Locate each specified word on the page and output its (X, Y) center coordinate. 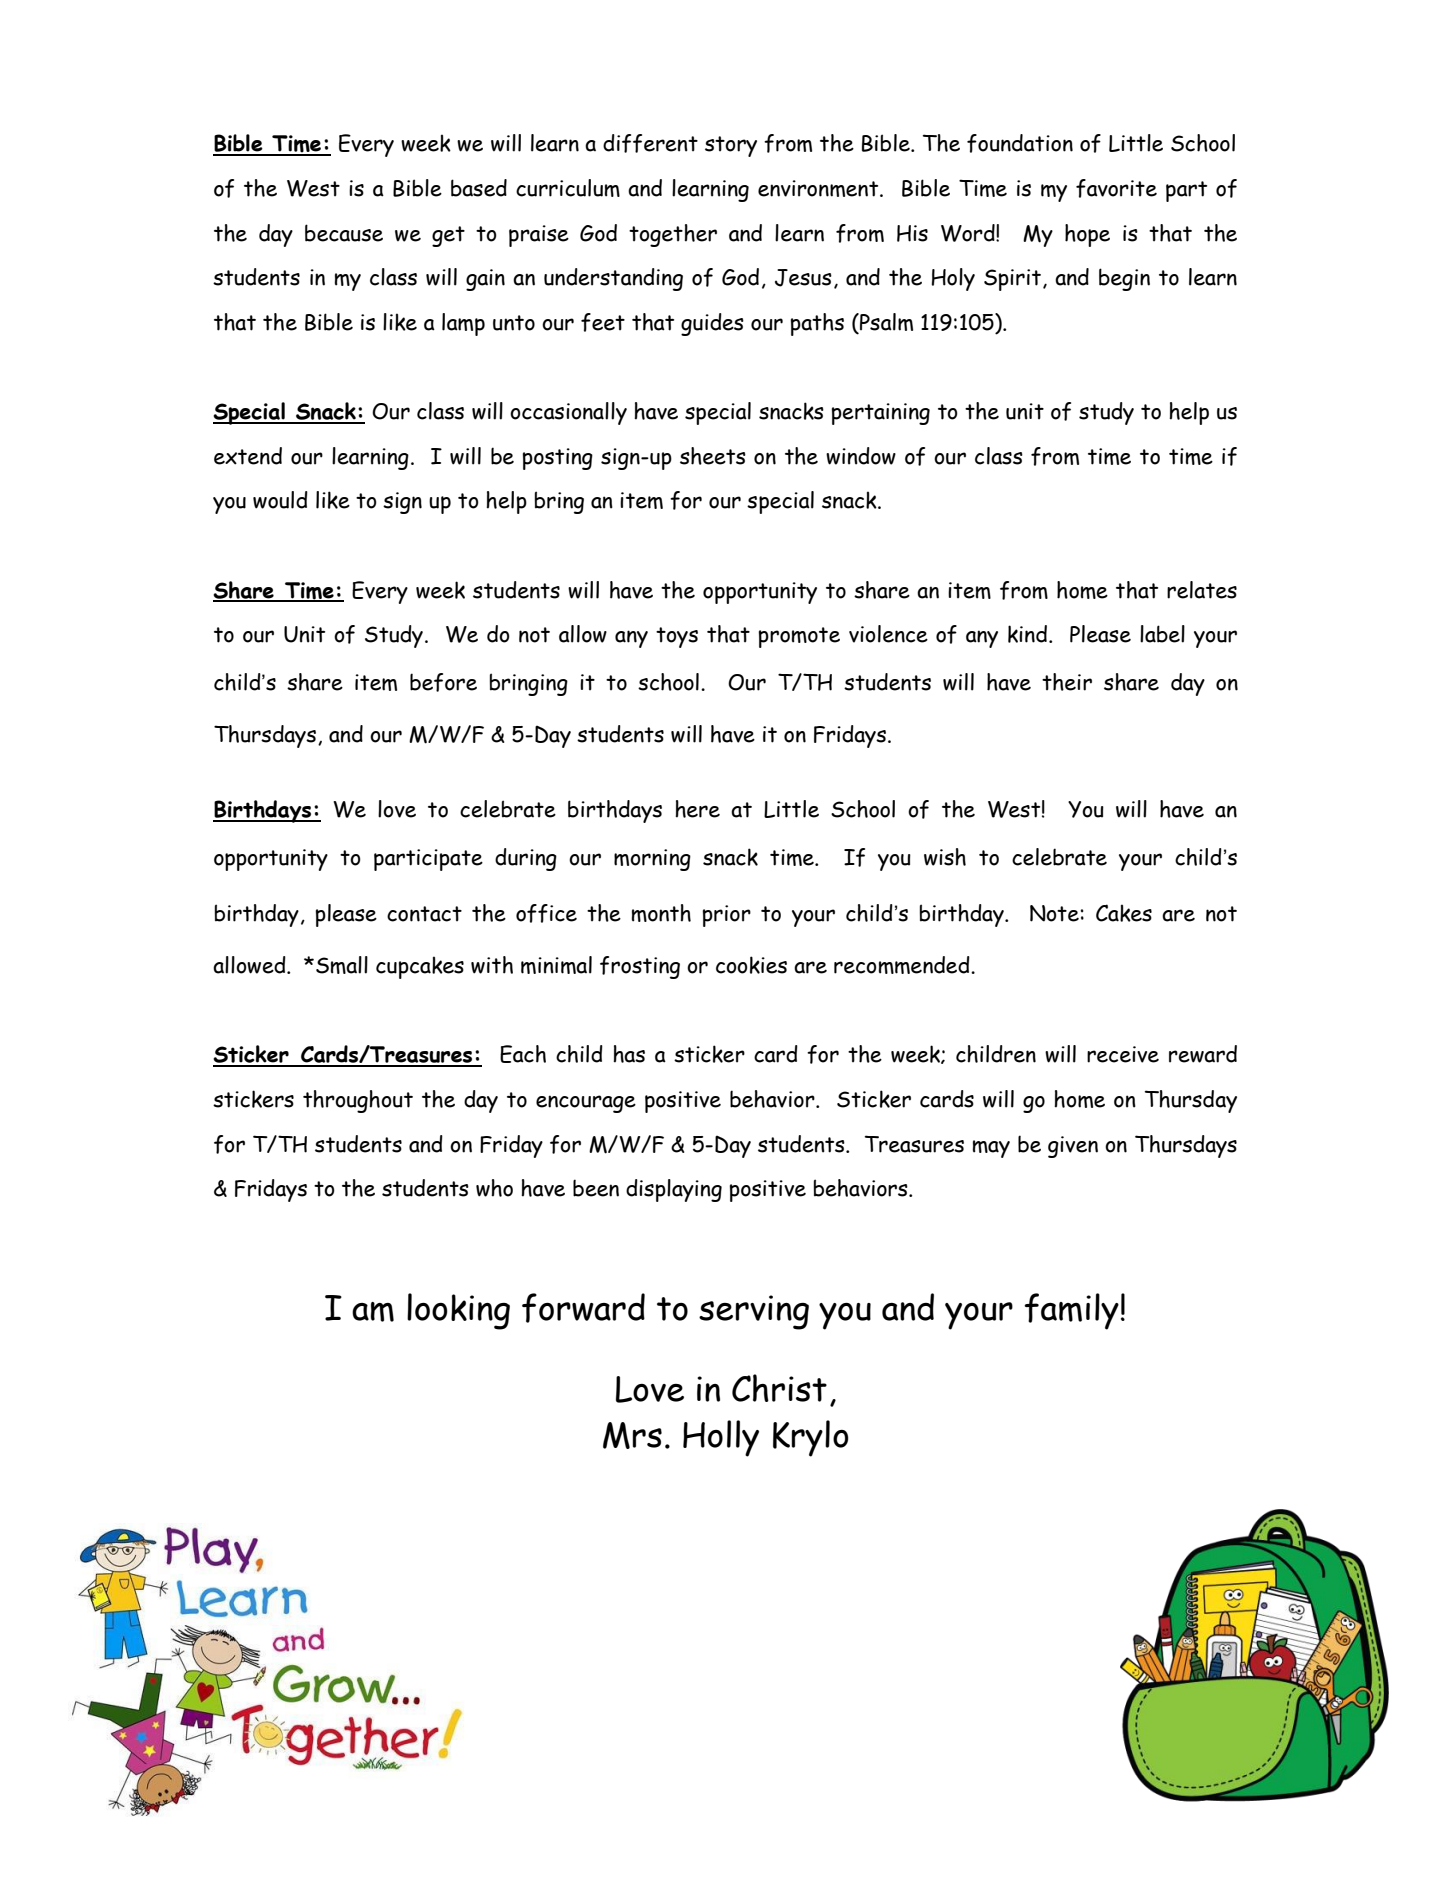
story (731, 146)
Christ (779, 1388)
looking (458, 1311)
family (1071, 1311)
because (344, 233)
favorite (1116, 188)
